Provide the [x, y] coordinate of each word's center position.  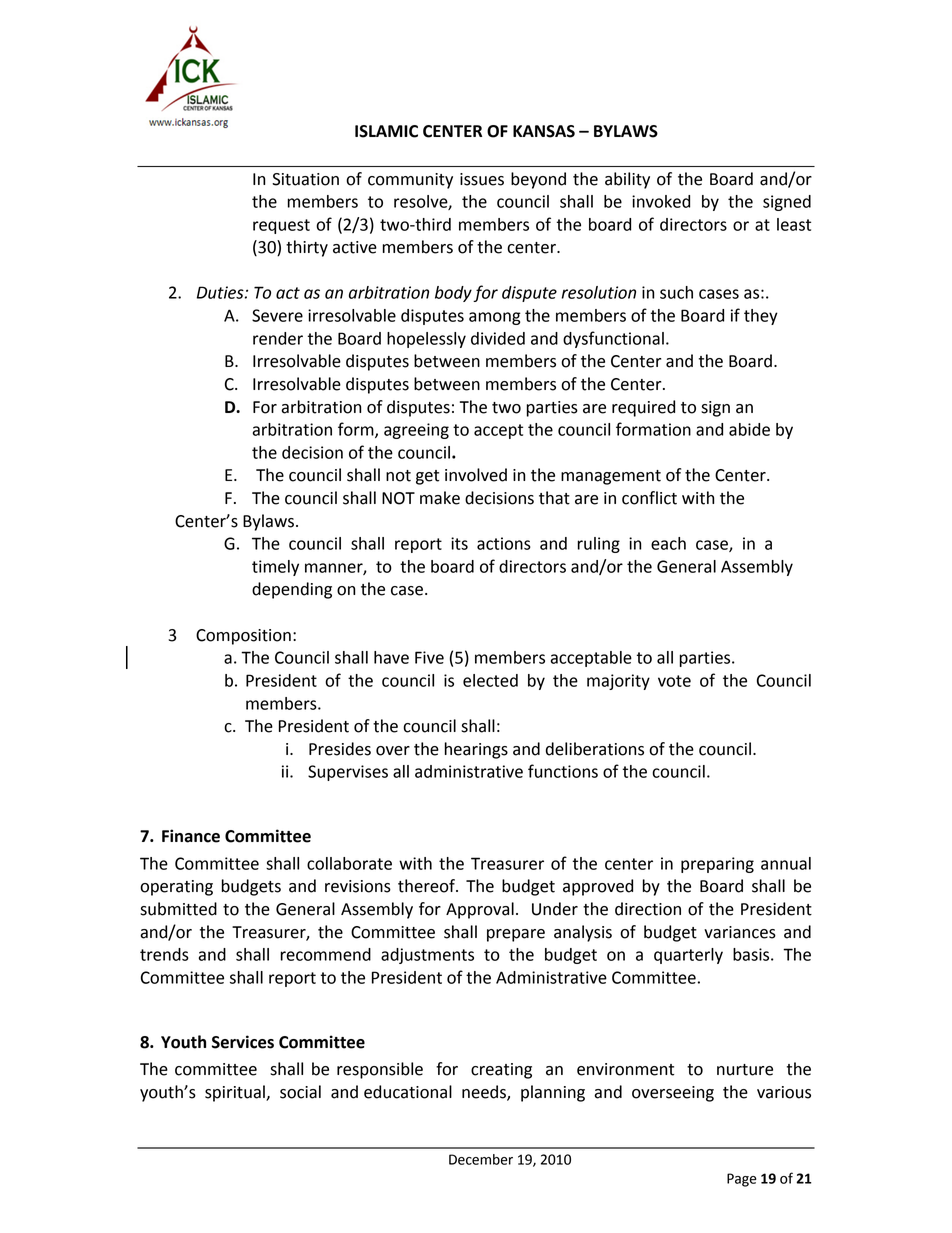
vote [674, 681]
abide [749, 429]
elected [490, 680]
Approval [480, 910]
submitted [178, 909]
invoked [661, 201]
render [278, 338]
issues [482, 179]
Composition [243, 637]
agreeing [416, 431]
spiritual [236, 1093]
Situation [305, 179]
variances [740, 932]
